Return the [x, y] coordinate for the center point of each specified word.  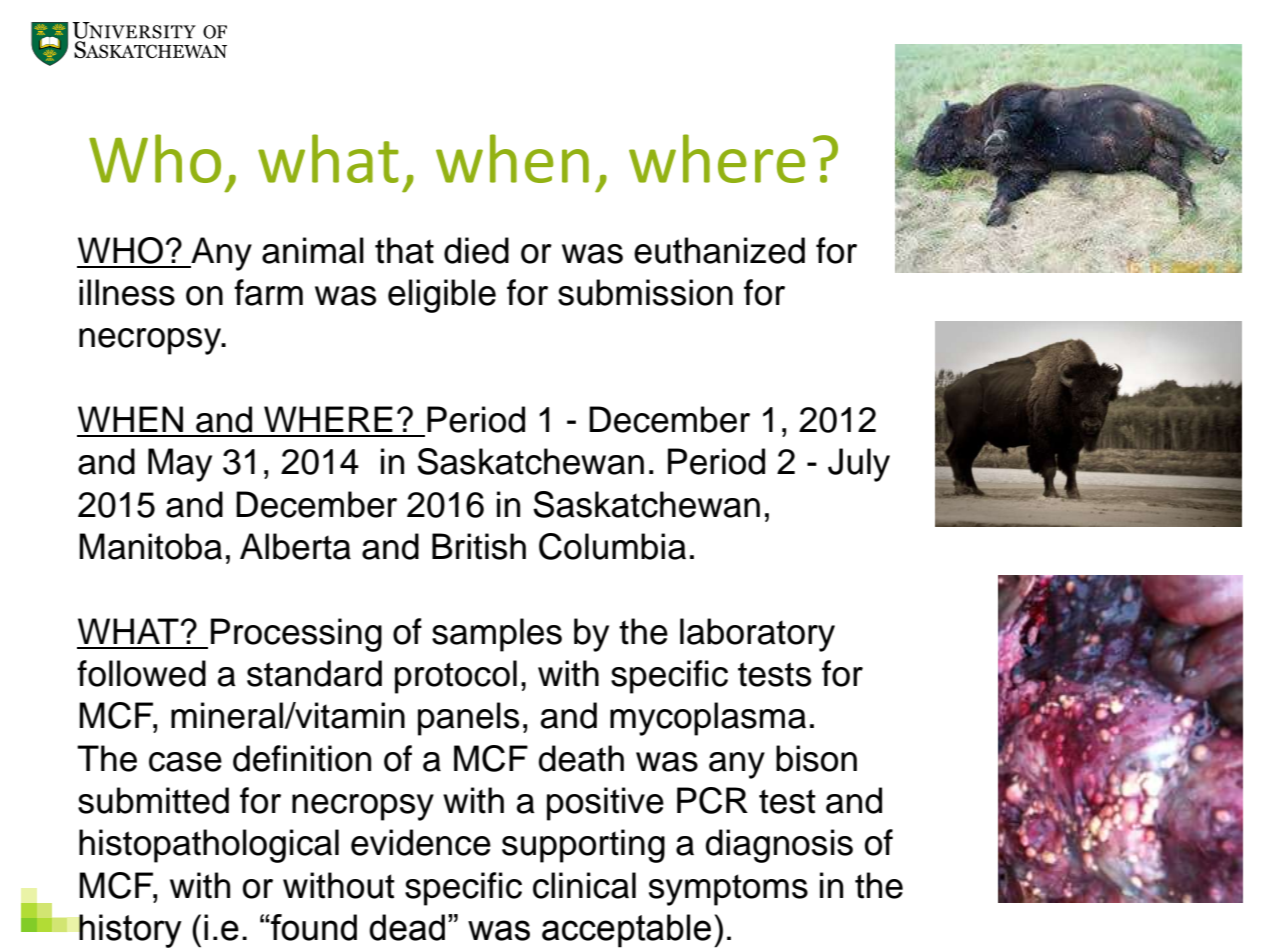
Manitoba [150, 546]
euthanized [719, 250]
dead [407, 927]
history [130, 931]
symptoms [728, 890]
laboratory [757, 635]
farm [268, 292]
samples [497, 635]
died [476, 250]
